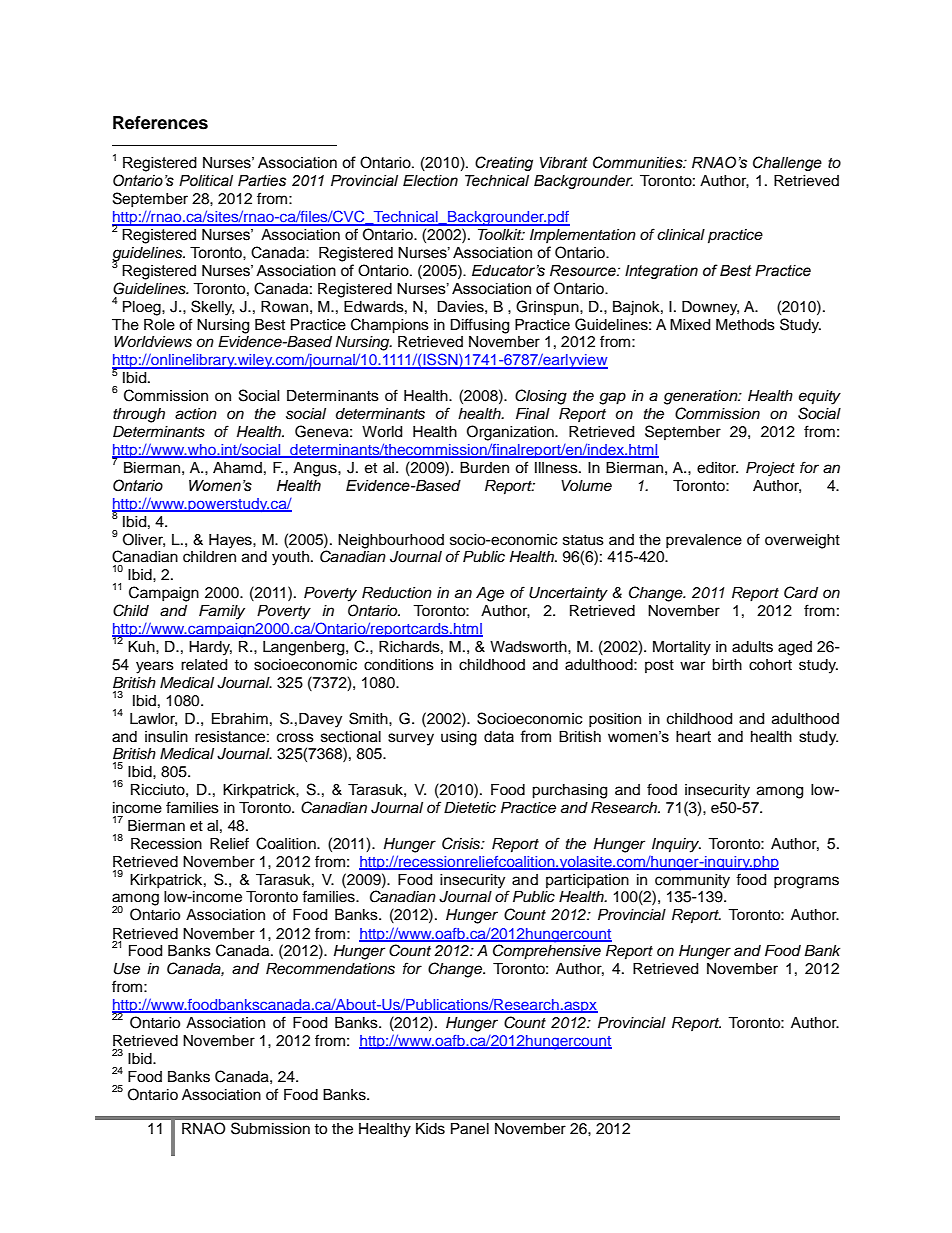 This screenshot has width=952, height=1233. I want to click on programs, so click(806, 882).
